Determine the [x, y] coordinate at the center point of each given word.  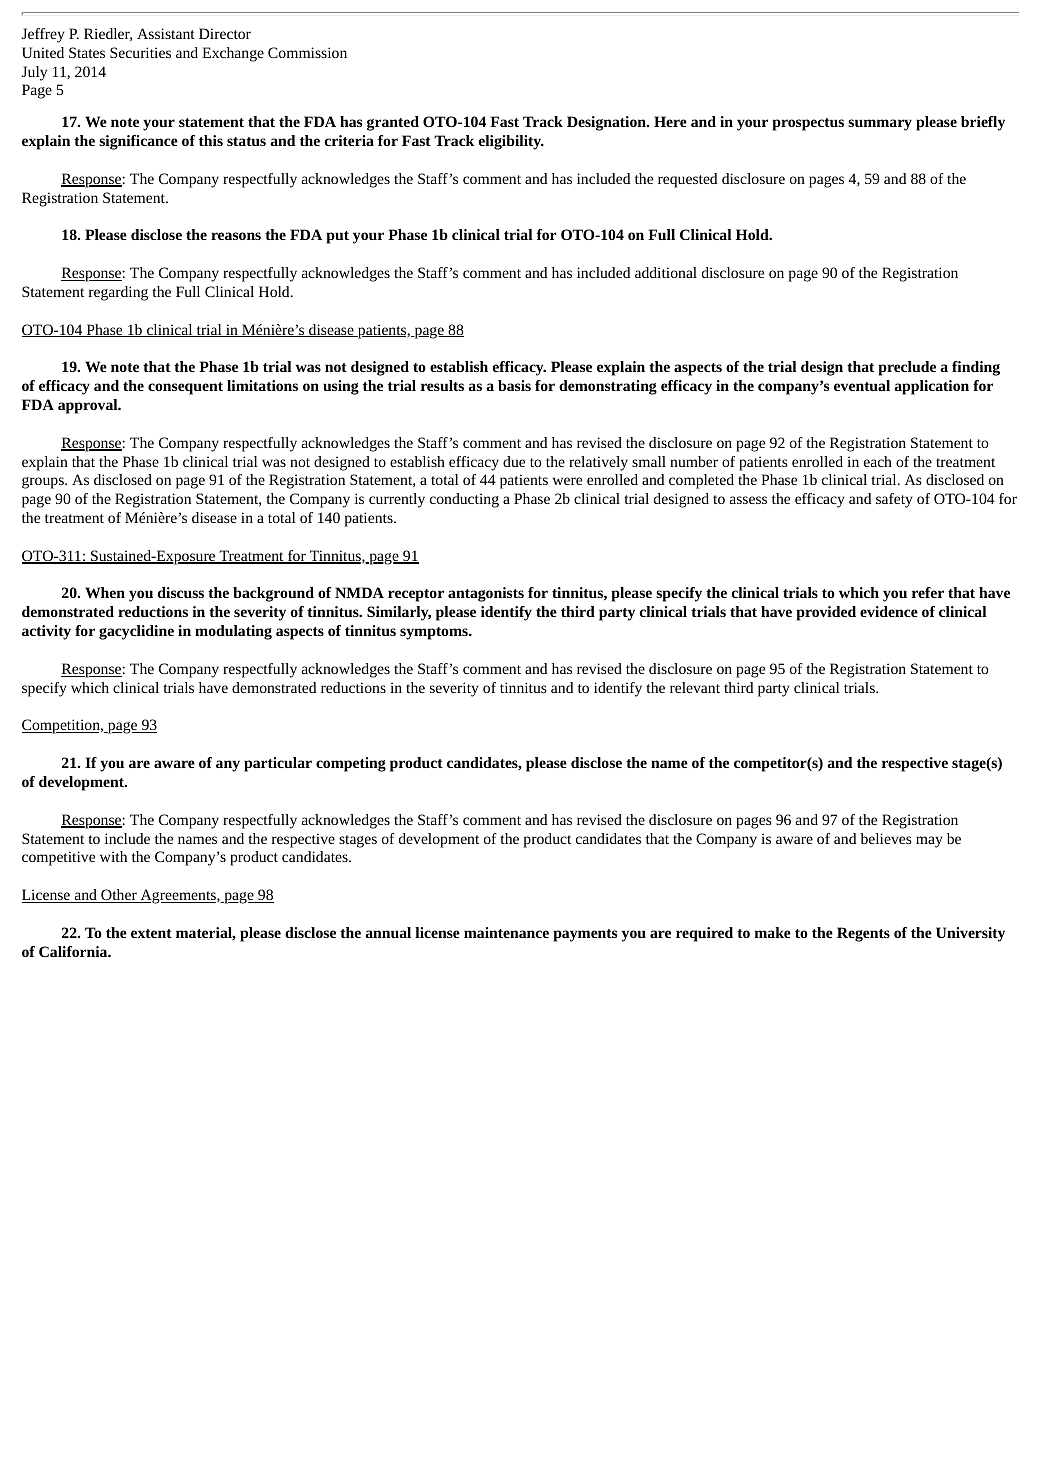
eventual [862, 385]
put [337, 237]
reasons [236, 236]
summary [880, 125]
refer [928, 592]
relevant [695, 687]
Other [119, 896]
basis [514, 385]
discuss [181, 592]
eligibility [511, 142]
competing [351, 764]
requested [687, 180]
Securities [140, 52]
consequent [185, 388]
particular [278, 764]
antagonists [486, 594]
